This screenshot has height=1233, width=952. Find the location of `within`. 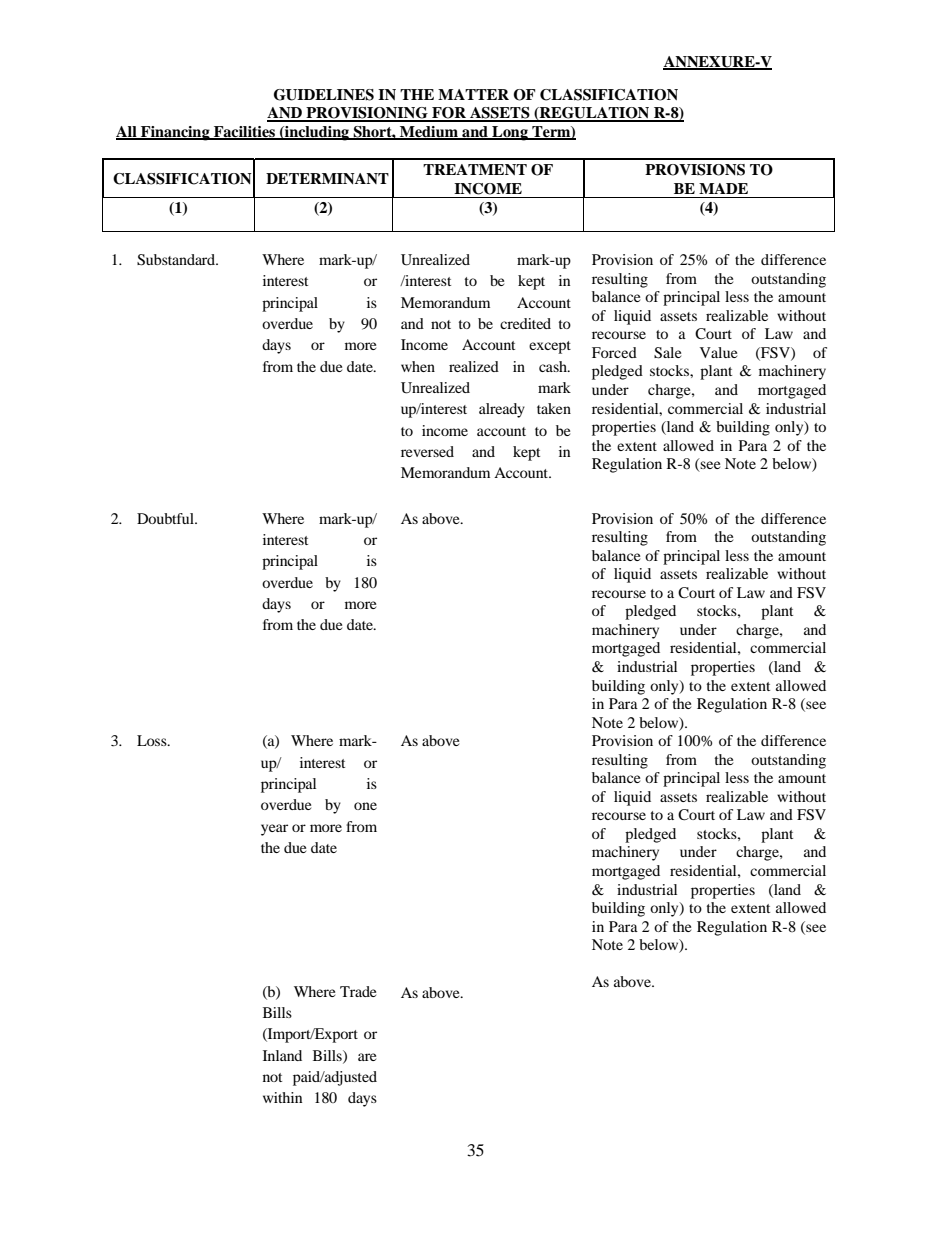

within is located at coordinates (282, 1097).
